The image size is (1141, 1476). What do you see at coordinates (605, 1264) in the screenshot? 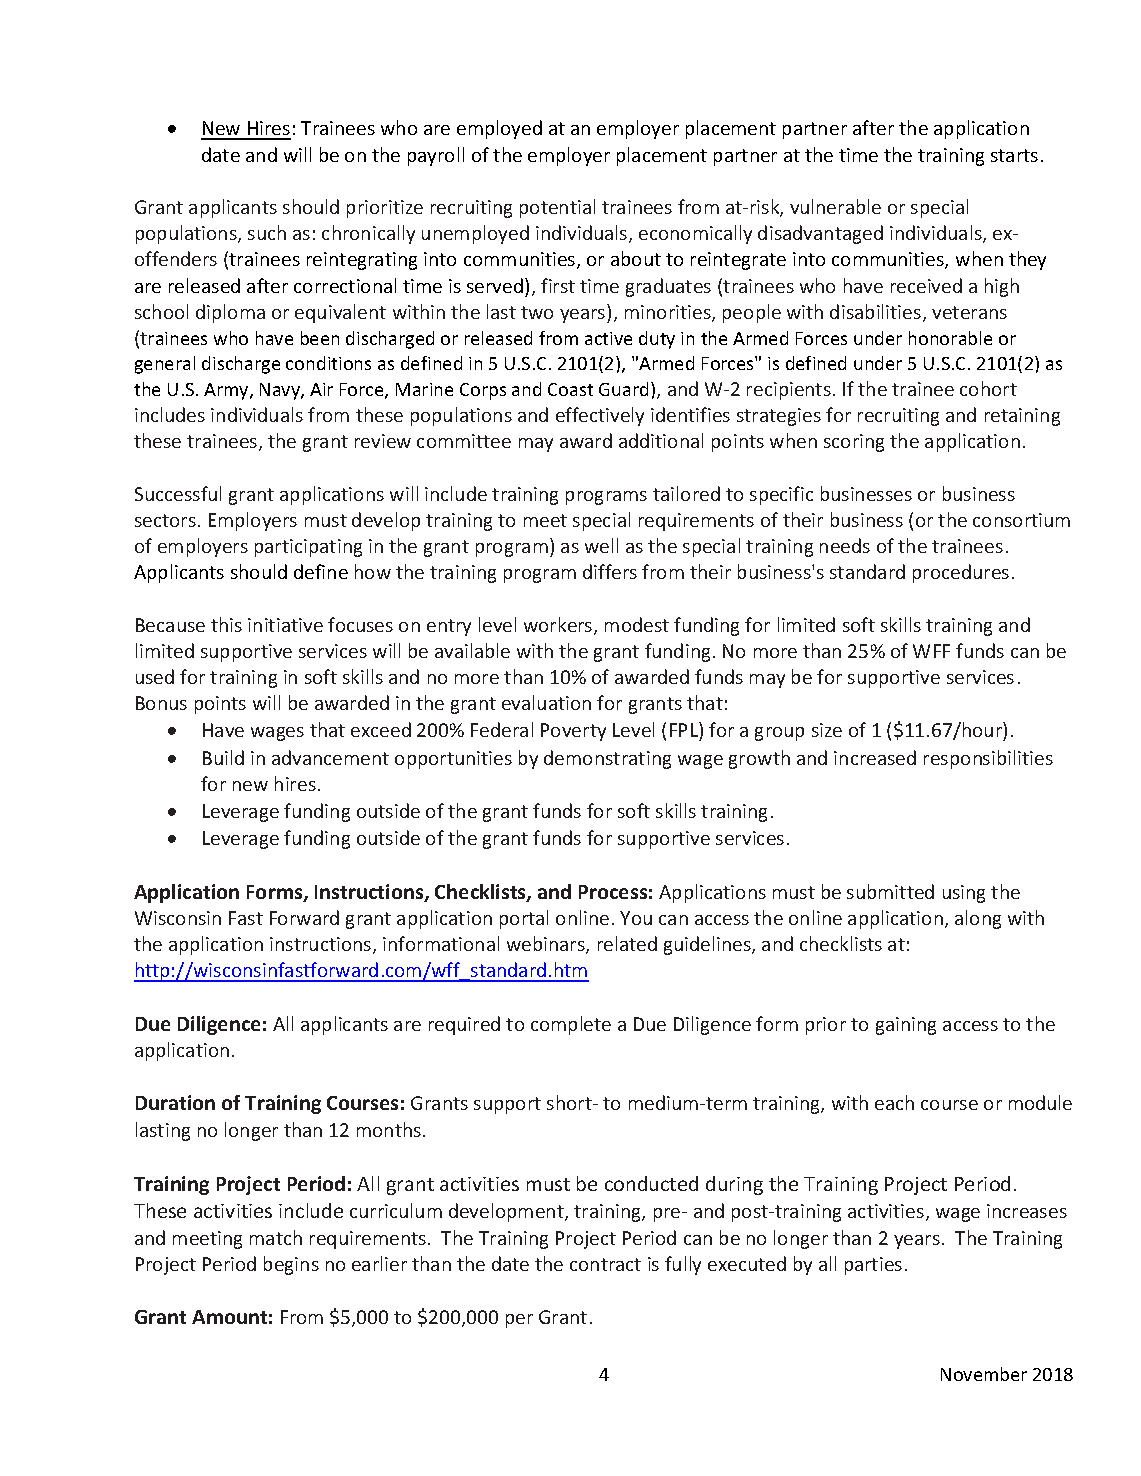
I see `contract` at bounding box center [605, 1264].
